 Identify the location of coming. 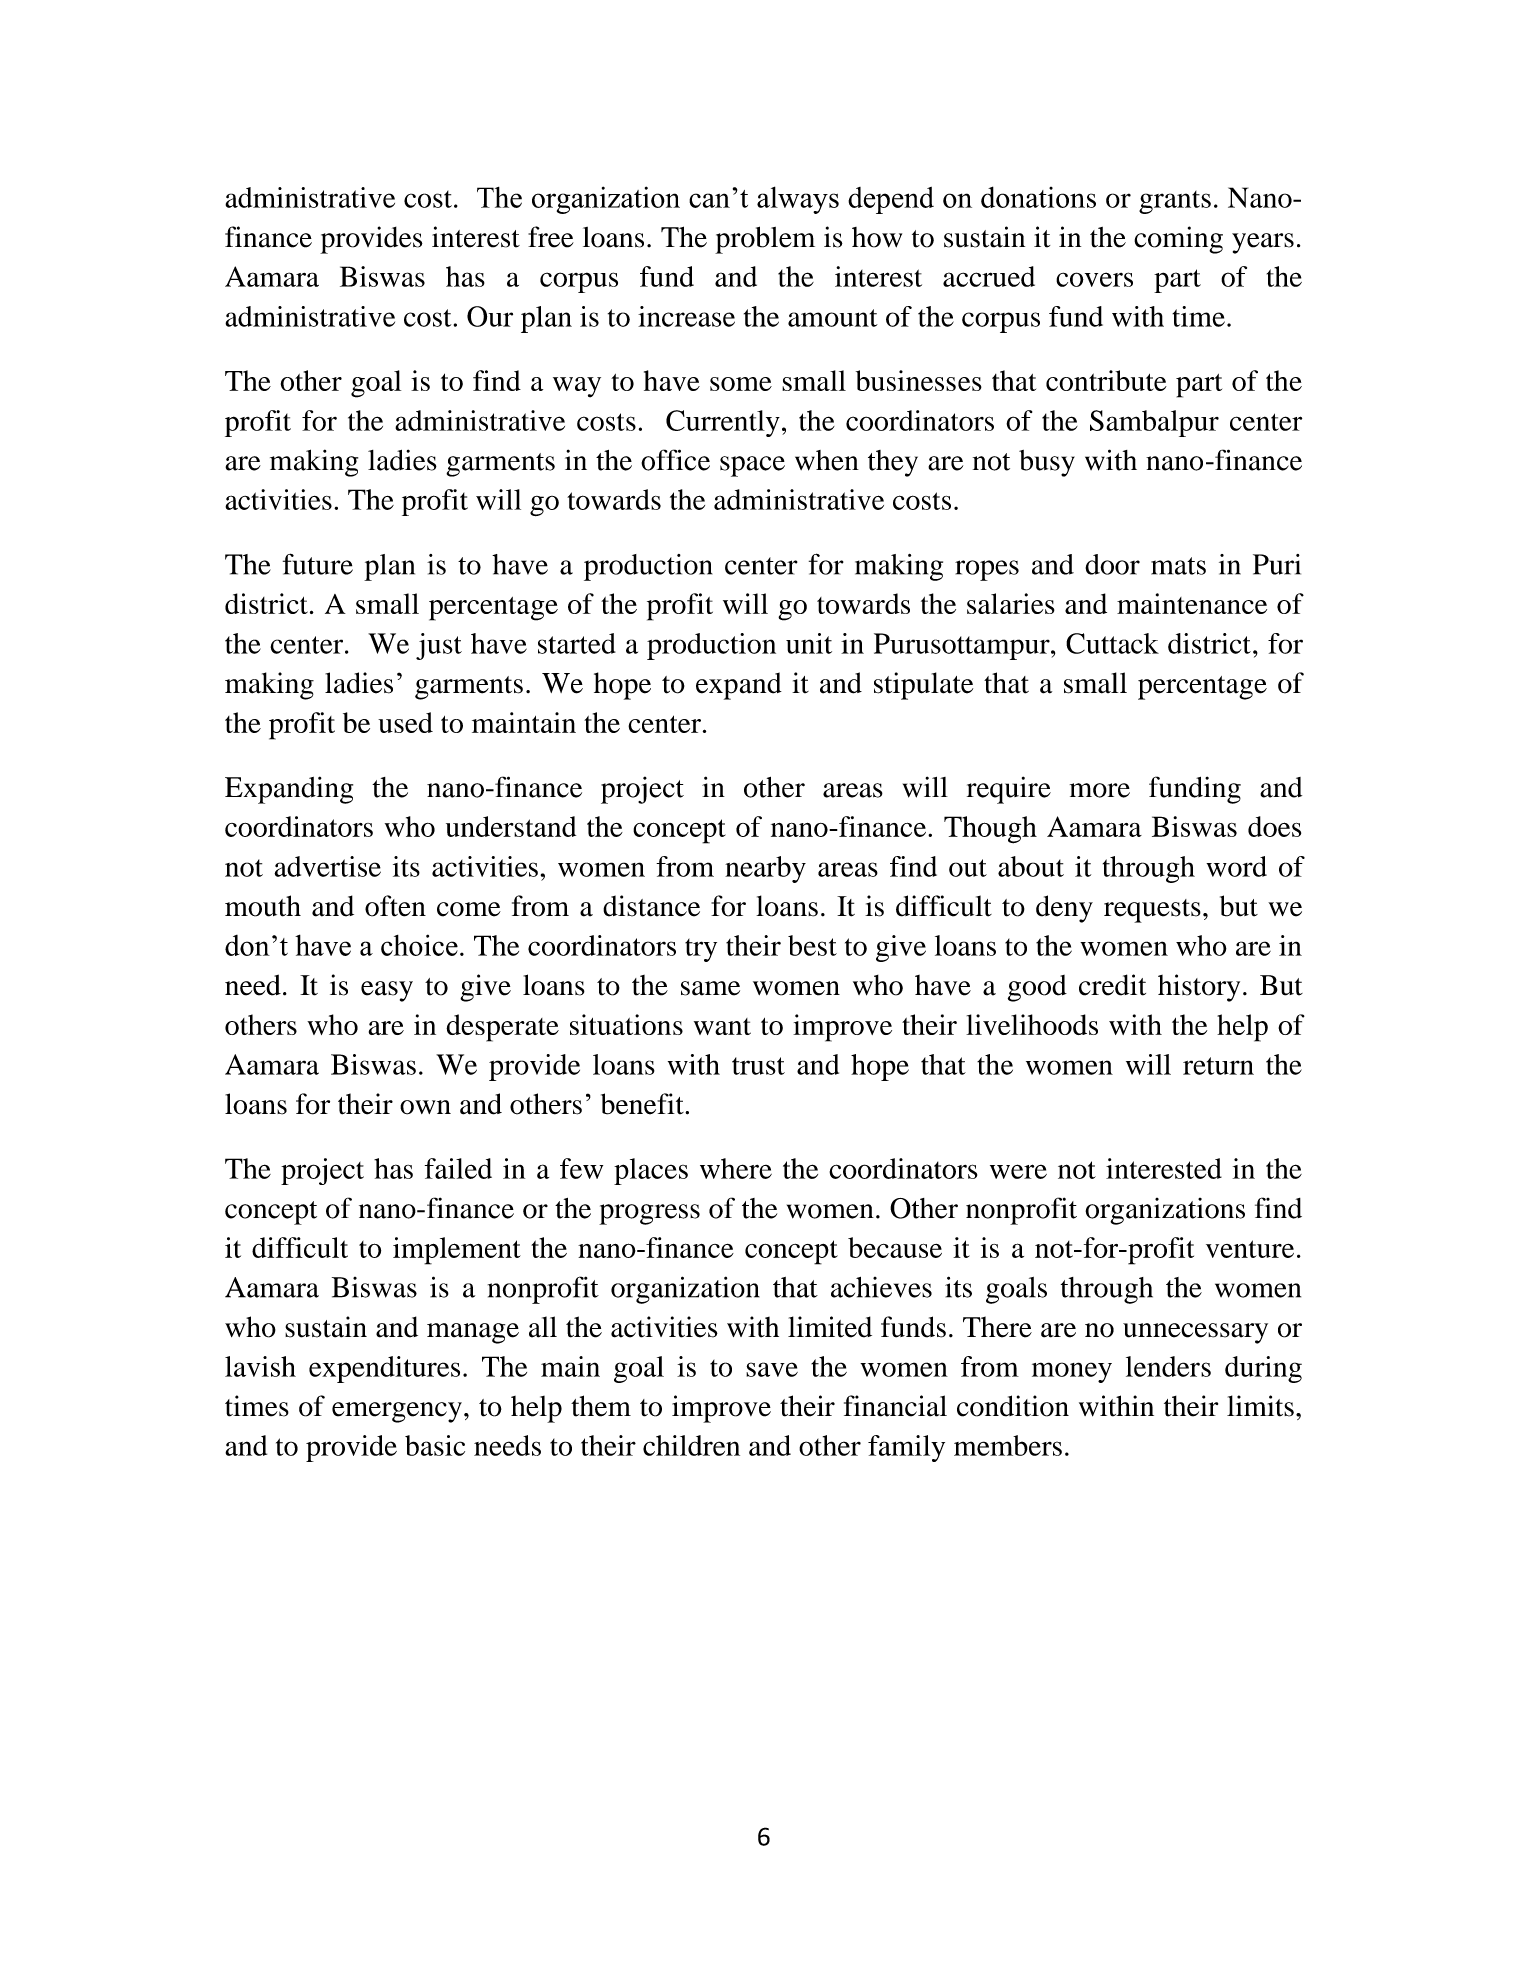
(1178, 240).
